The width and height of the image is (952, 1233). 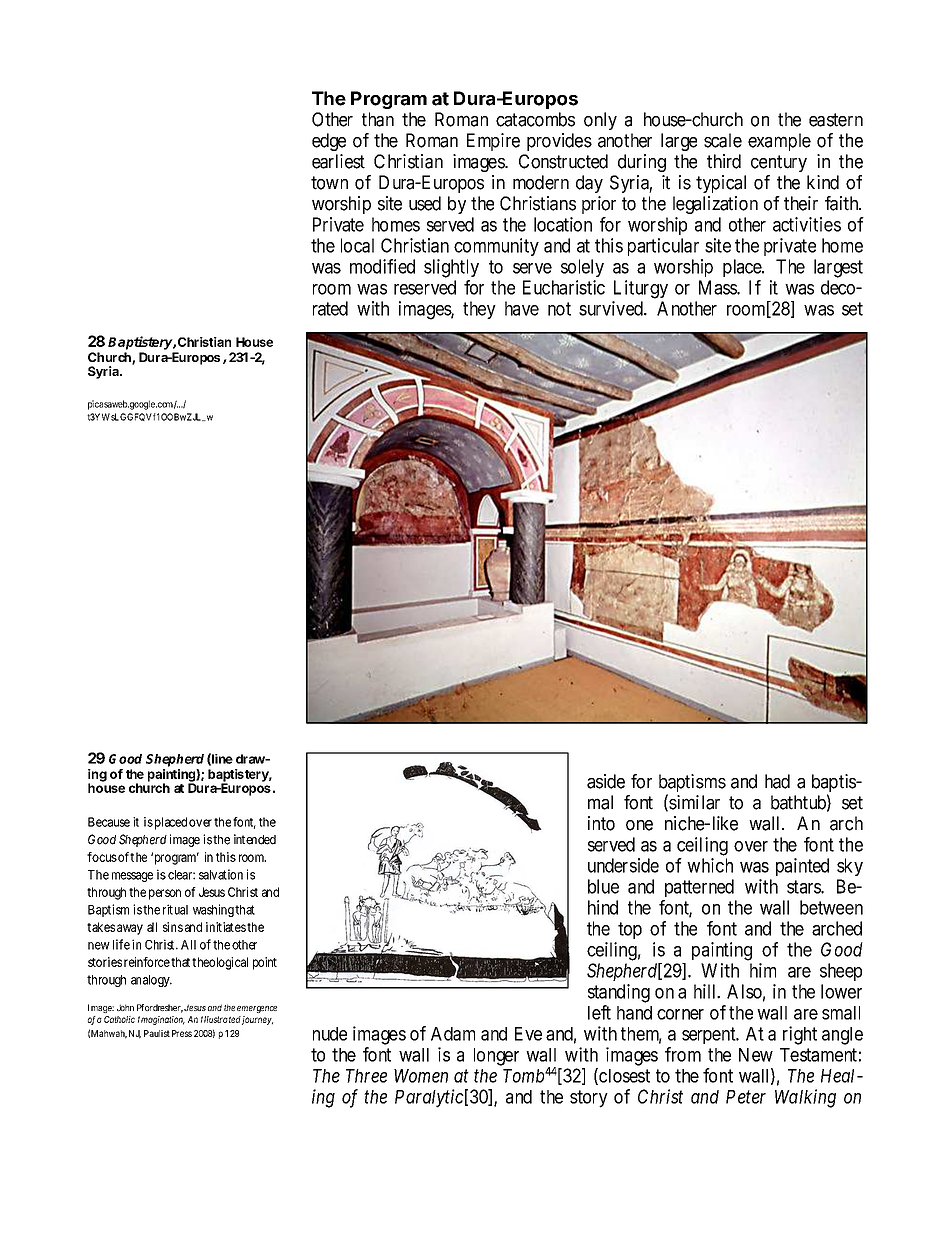 What do you see at coordinates (606, 781) in the image?
I see `aside` at bounding box center [606, 781].
